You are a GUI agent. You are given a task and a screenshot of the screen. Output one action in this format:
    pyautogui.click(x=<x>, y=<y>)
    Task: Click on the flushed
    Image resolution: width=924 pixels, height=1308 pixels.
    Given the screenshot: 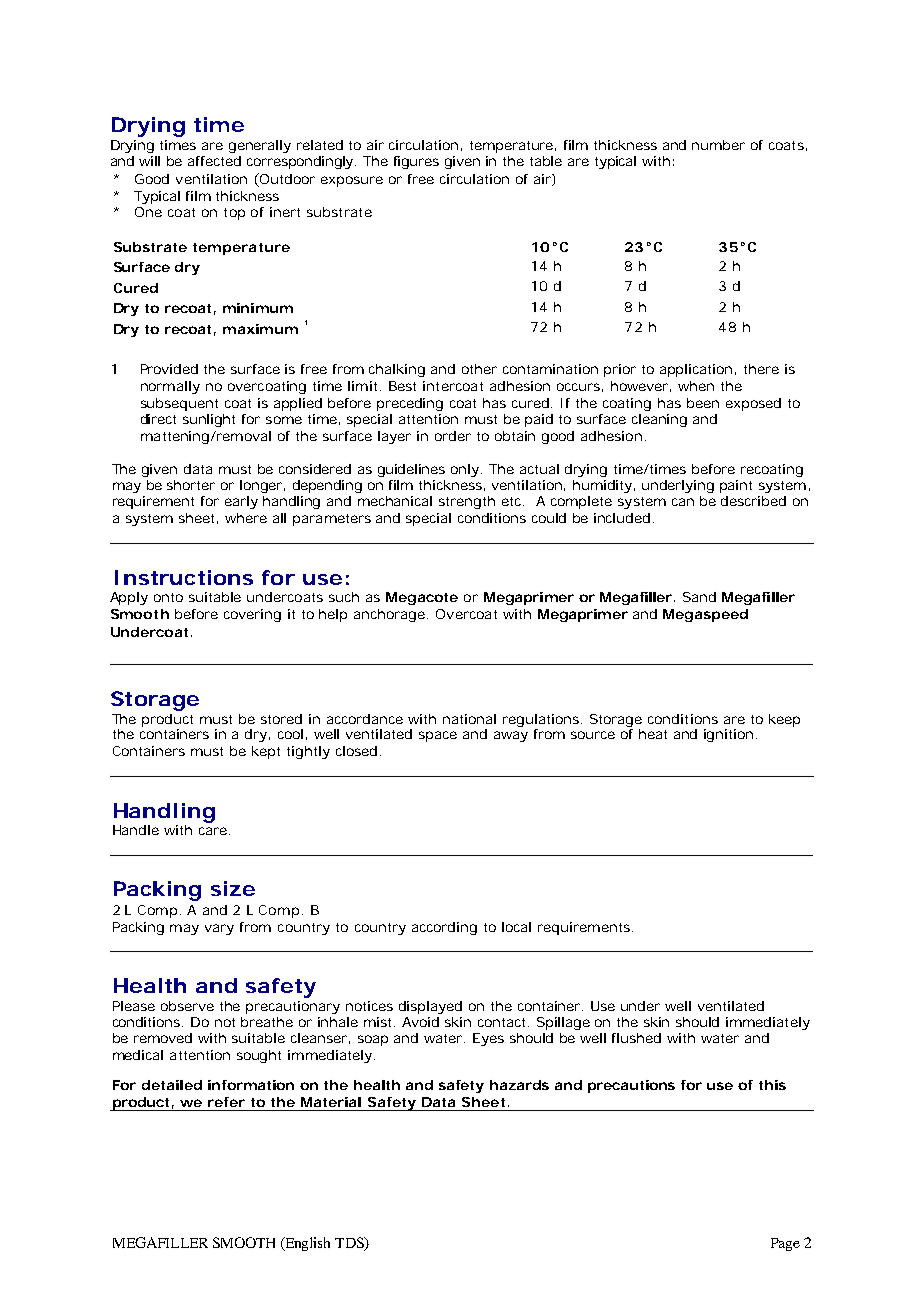 What is the action you would take?
    pyautogui.click(x=636, y=1038)
